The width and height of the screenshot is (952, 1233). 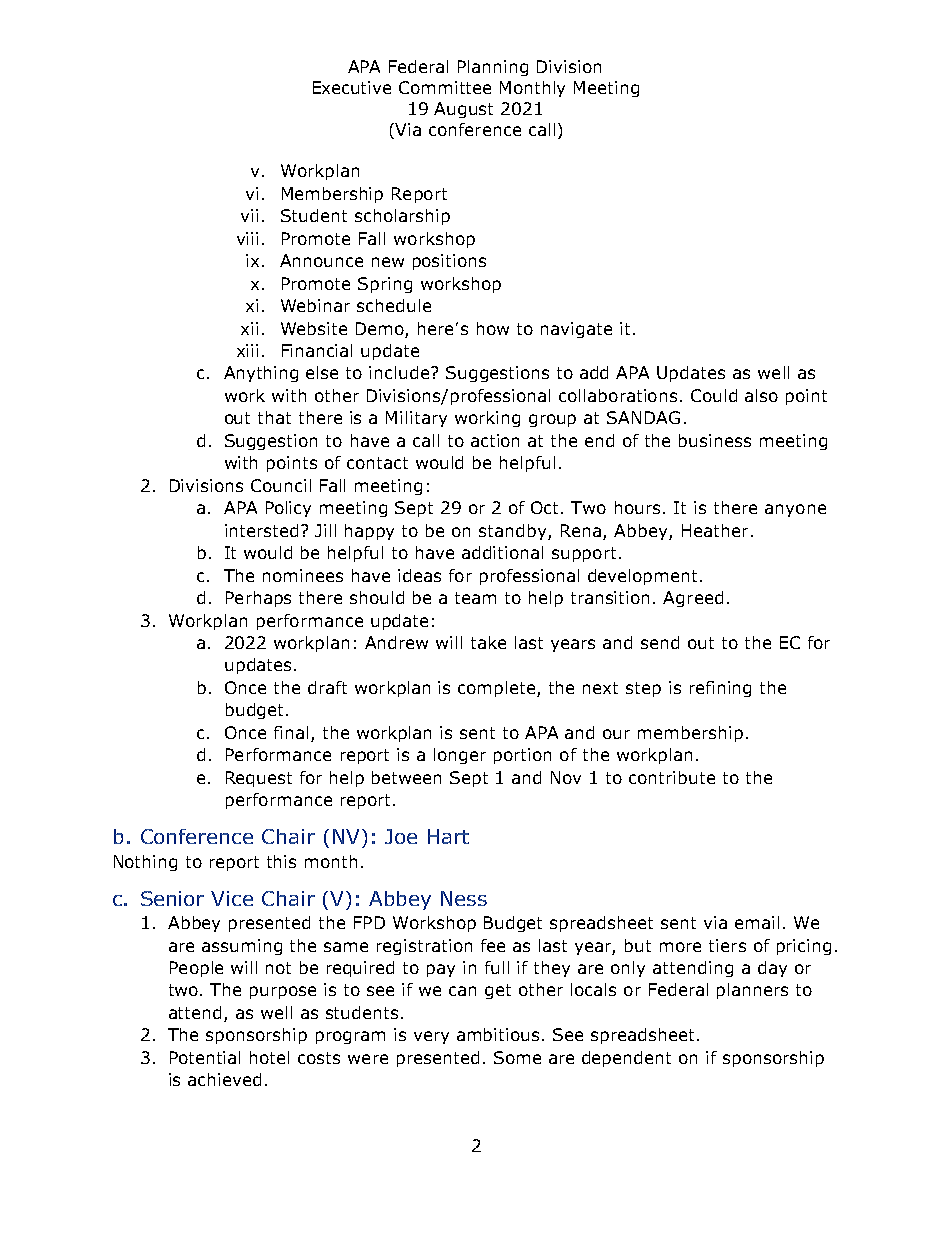 I want to click on Planning, so click(x=493, y=68).
